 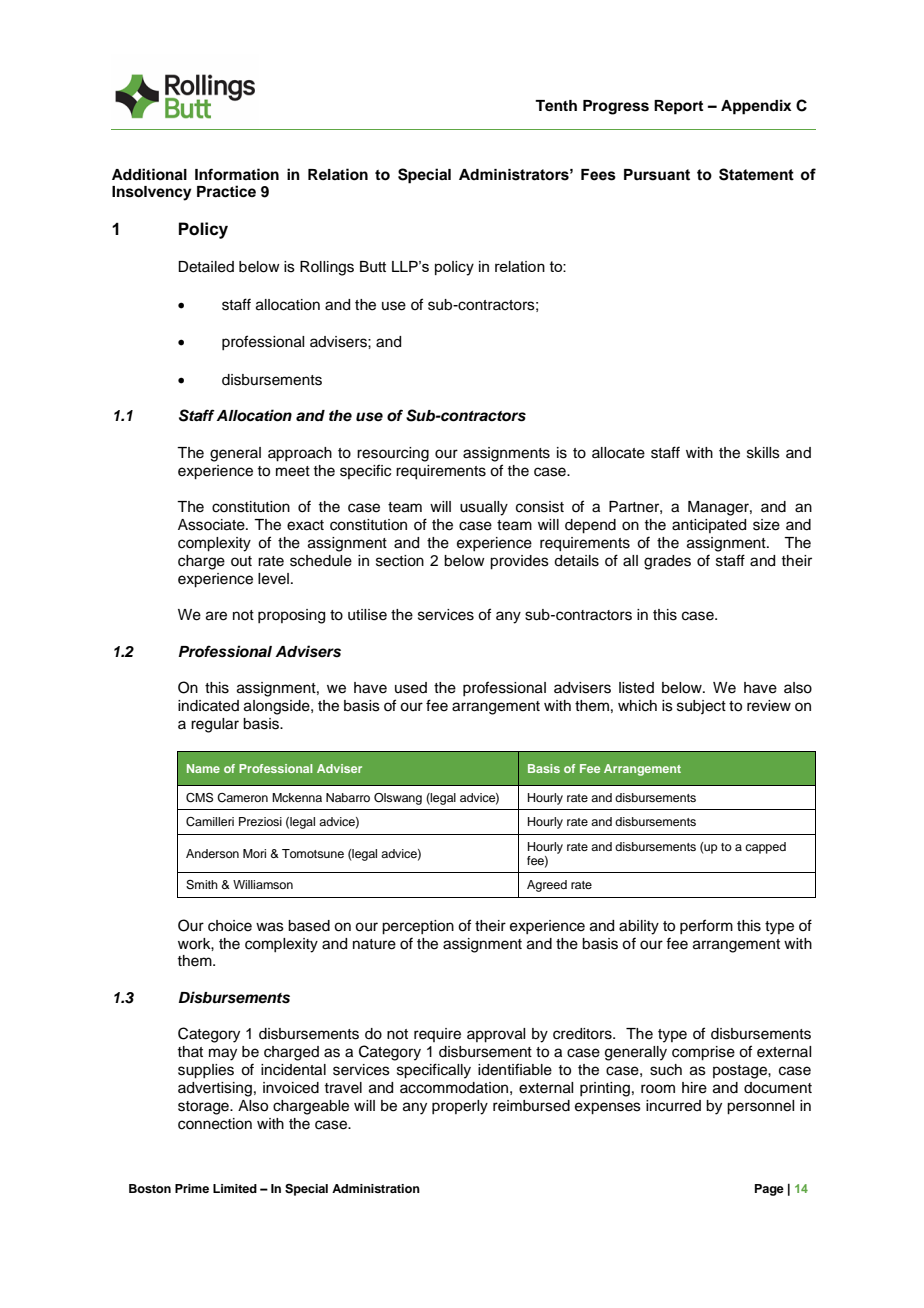 What do you see at coordinates (709, 526) in the screenshot?
I see `anticipated` at bounding box center [709, 526].
